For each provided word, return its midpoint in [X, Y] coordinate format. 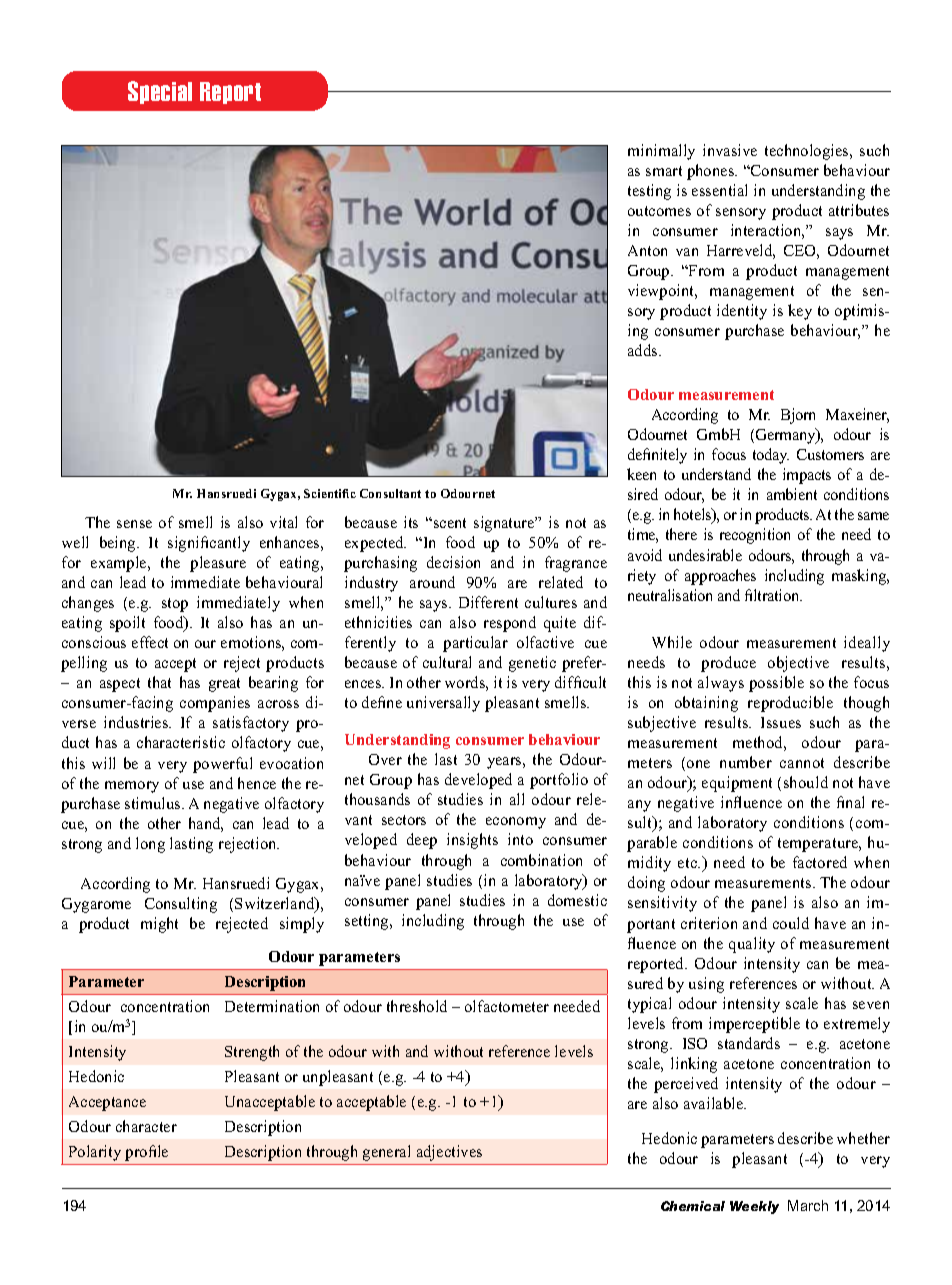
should [806, 782]
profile [146, 1153]
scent [448, 523]
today [771, 456]
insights [472, 841]
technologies [808, 152]
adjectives [449, 1153]
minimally [661, 152]
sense [134, 524]
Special [160, 92]
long [150, 845]
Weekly [754, 1207]
